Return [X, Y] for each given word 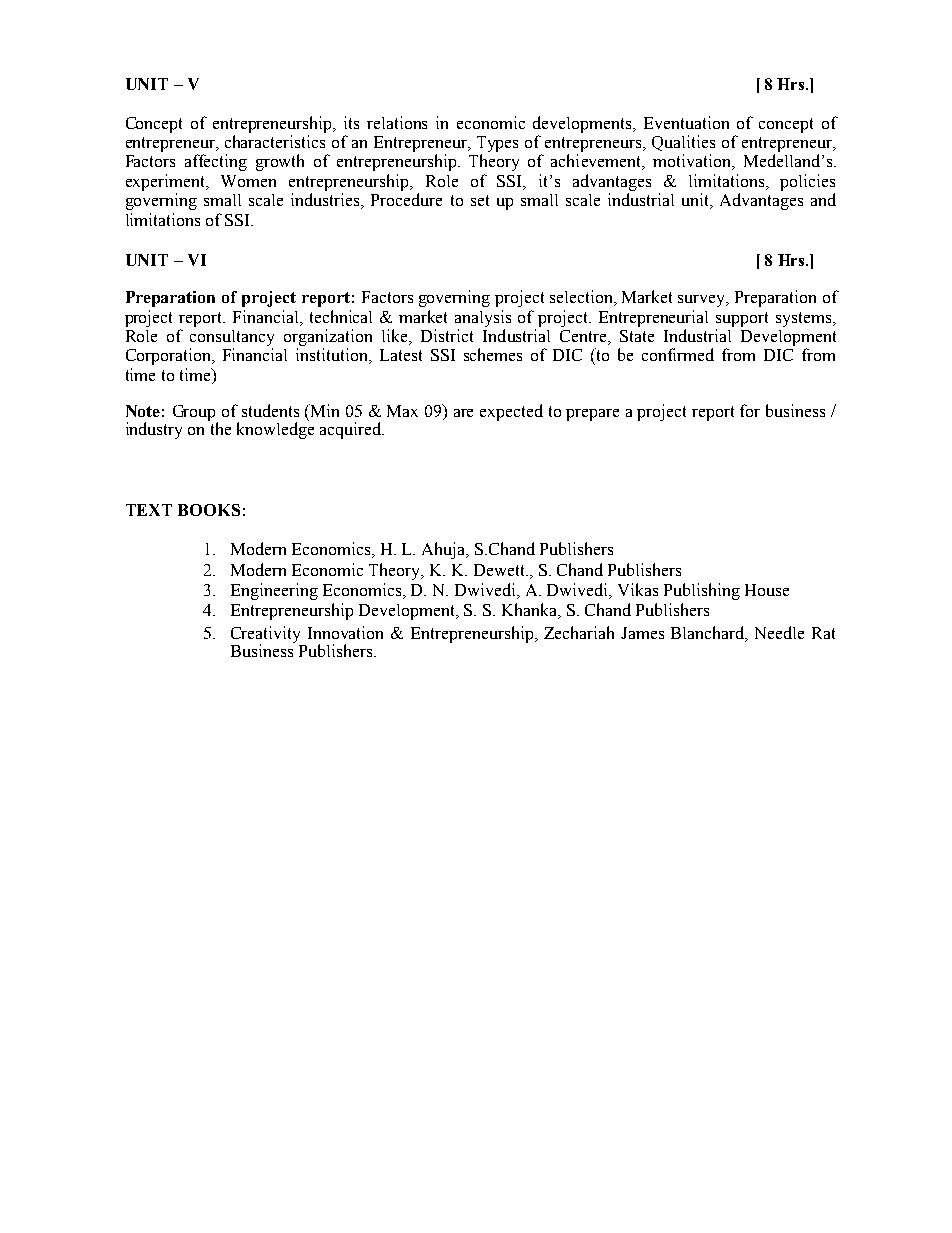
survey [703, 301]
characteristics [275, 141]
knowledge [275, 429]
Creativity [265, 635]
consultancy [232, 338]
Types [497, 144]
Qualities [683, 143]
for [750, 410]
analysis [483, 318]
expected [511, 412]
